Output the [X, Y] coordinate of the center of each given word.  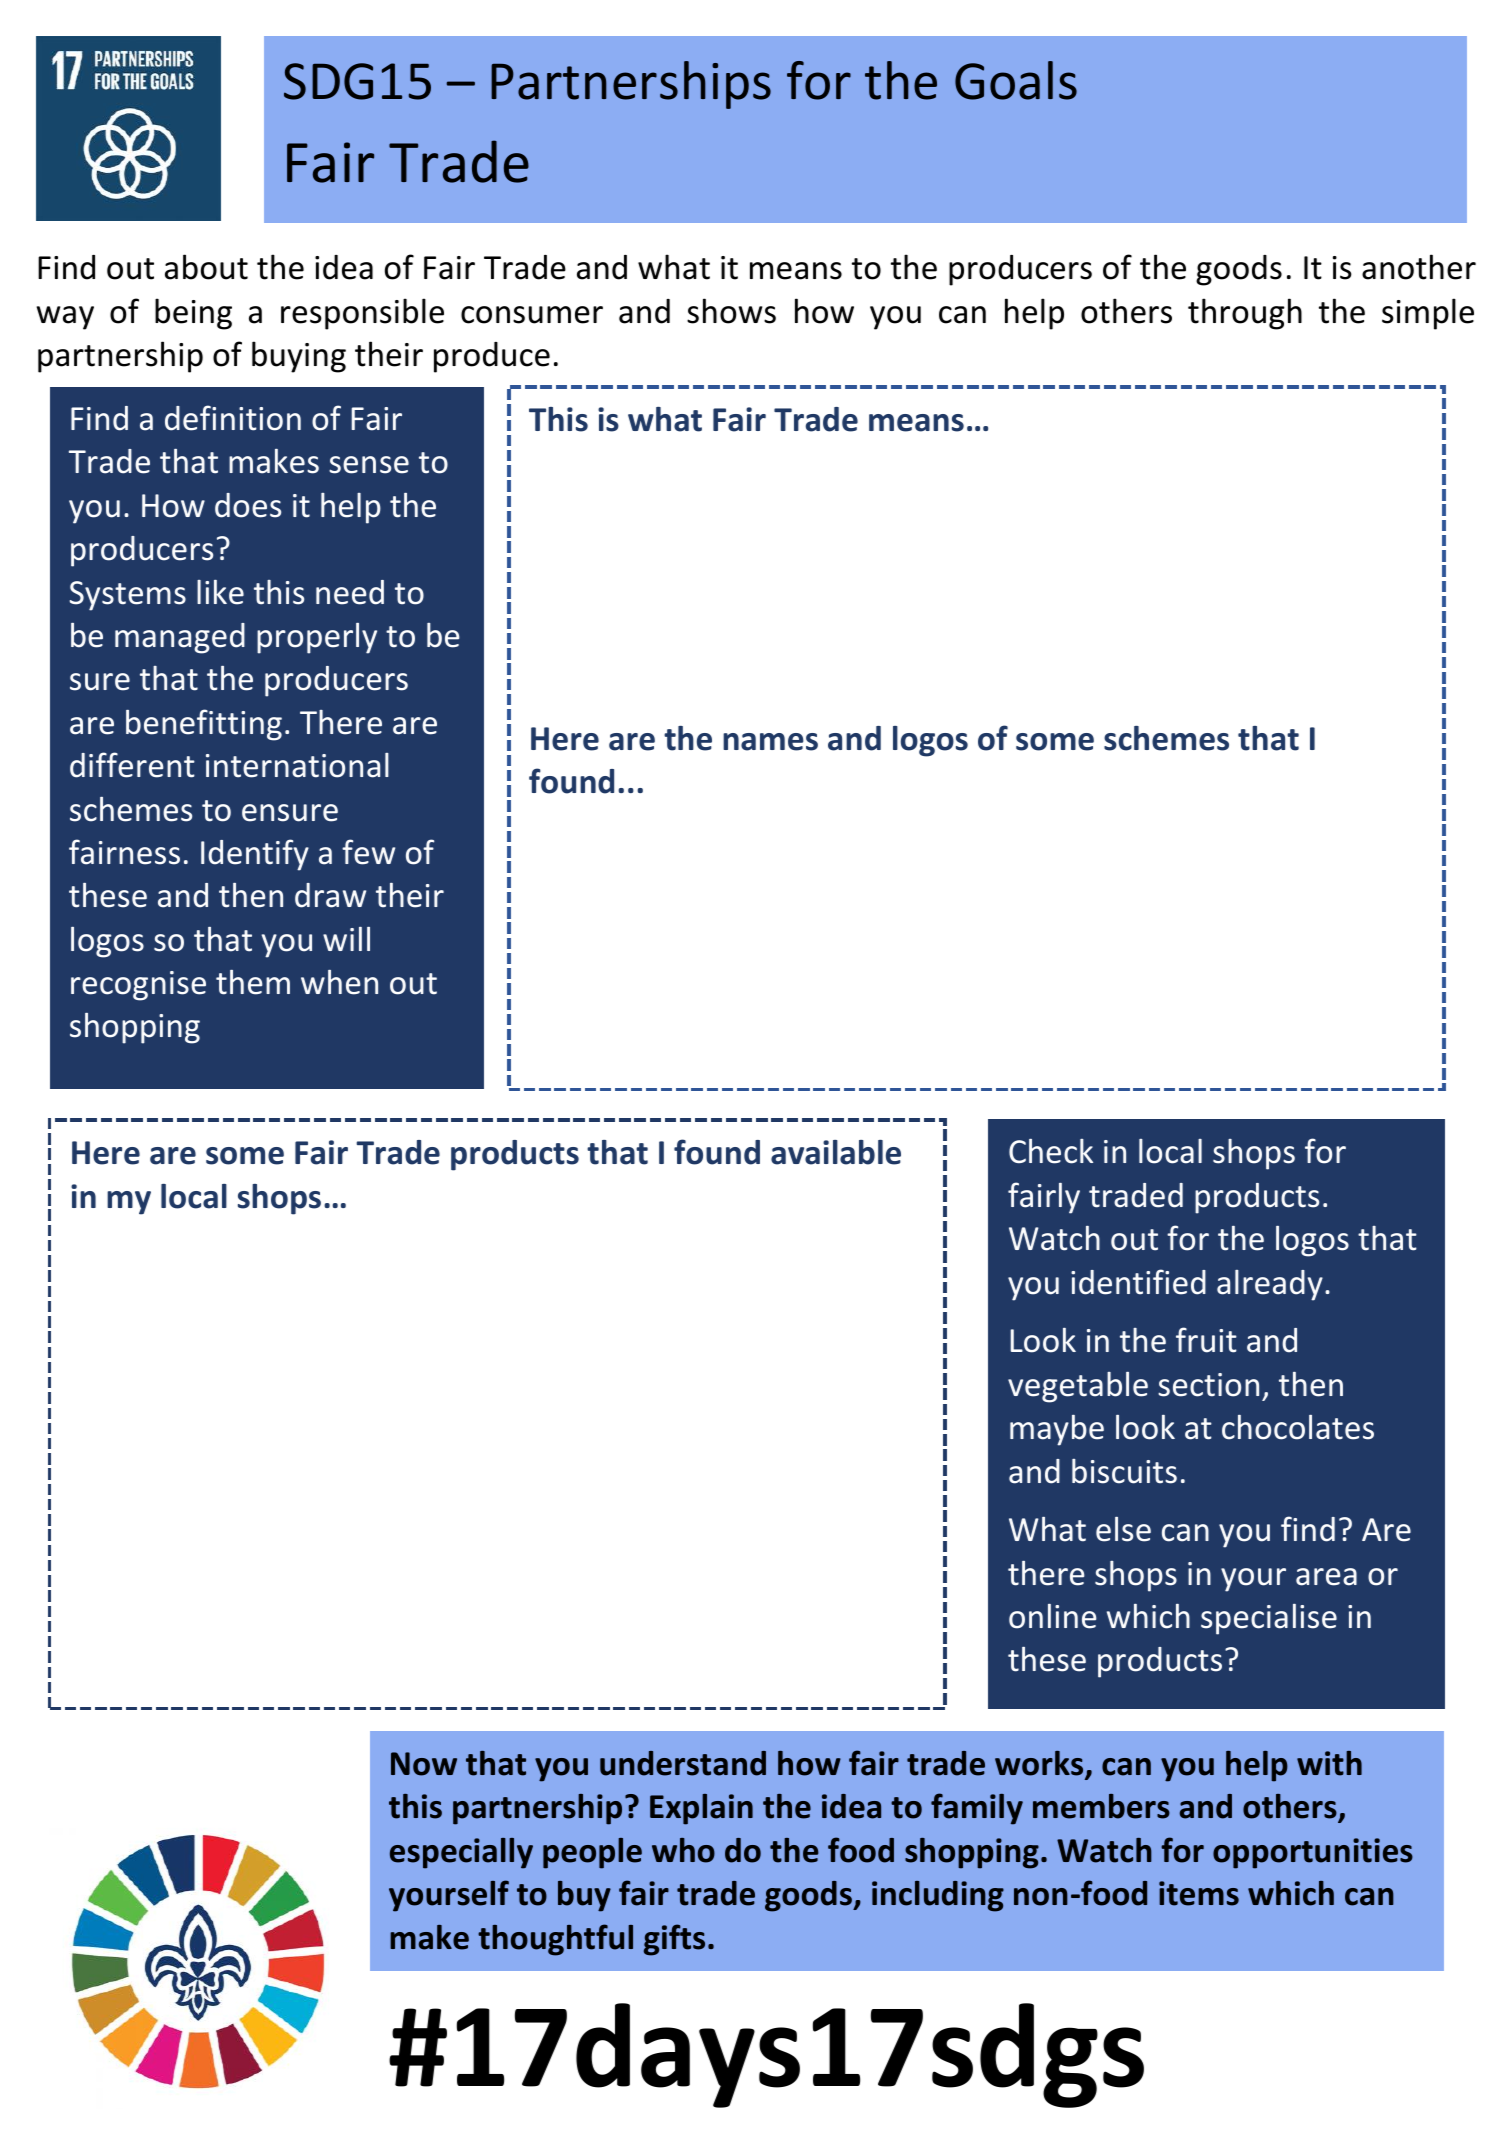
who [683, 1850]
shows [731, 311]
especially [461, 1853]
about [206, 267]
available [836, 1152]
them [253, 982]
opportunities [1313, 1853]
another [1419, 267]
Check [1051, 1151]
